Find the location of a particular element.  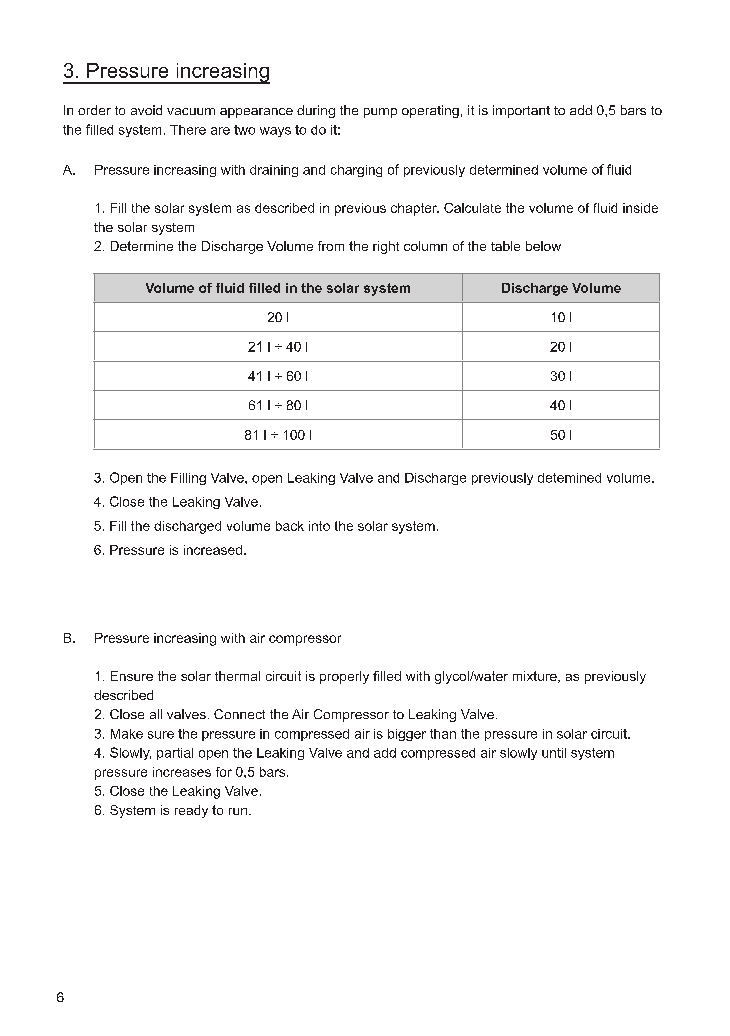

right is located at coordinates (386, 247).
